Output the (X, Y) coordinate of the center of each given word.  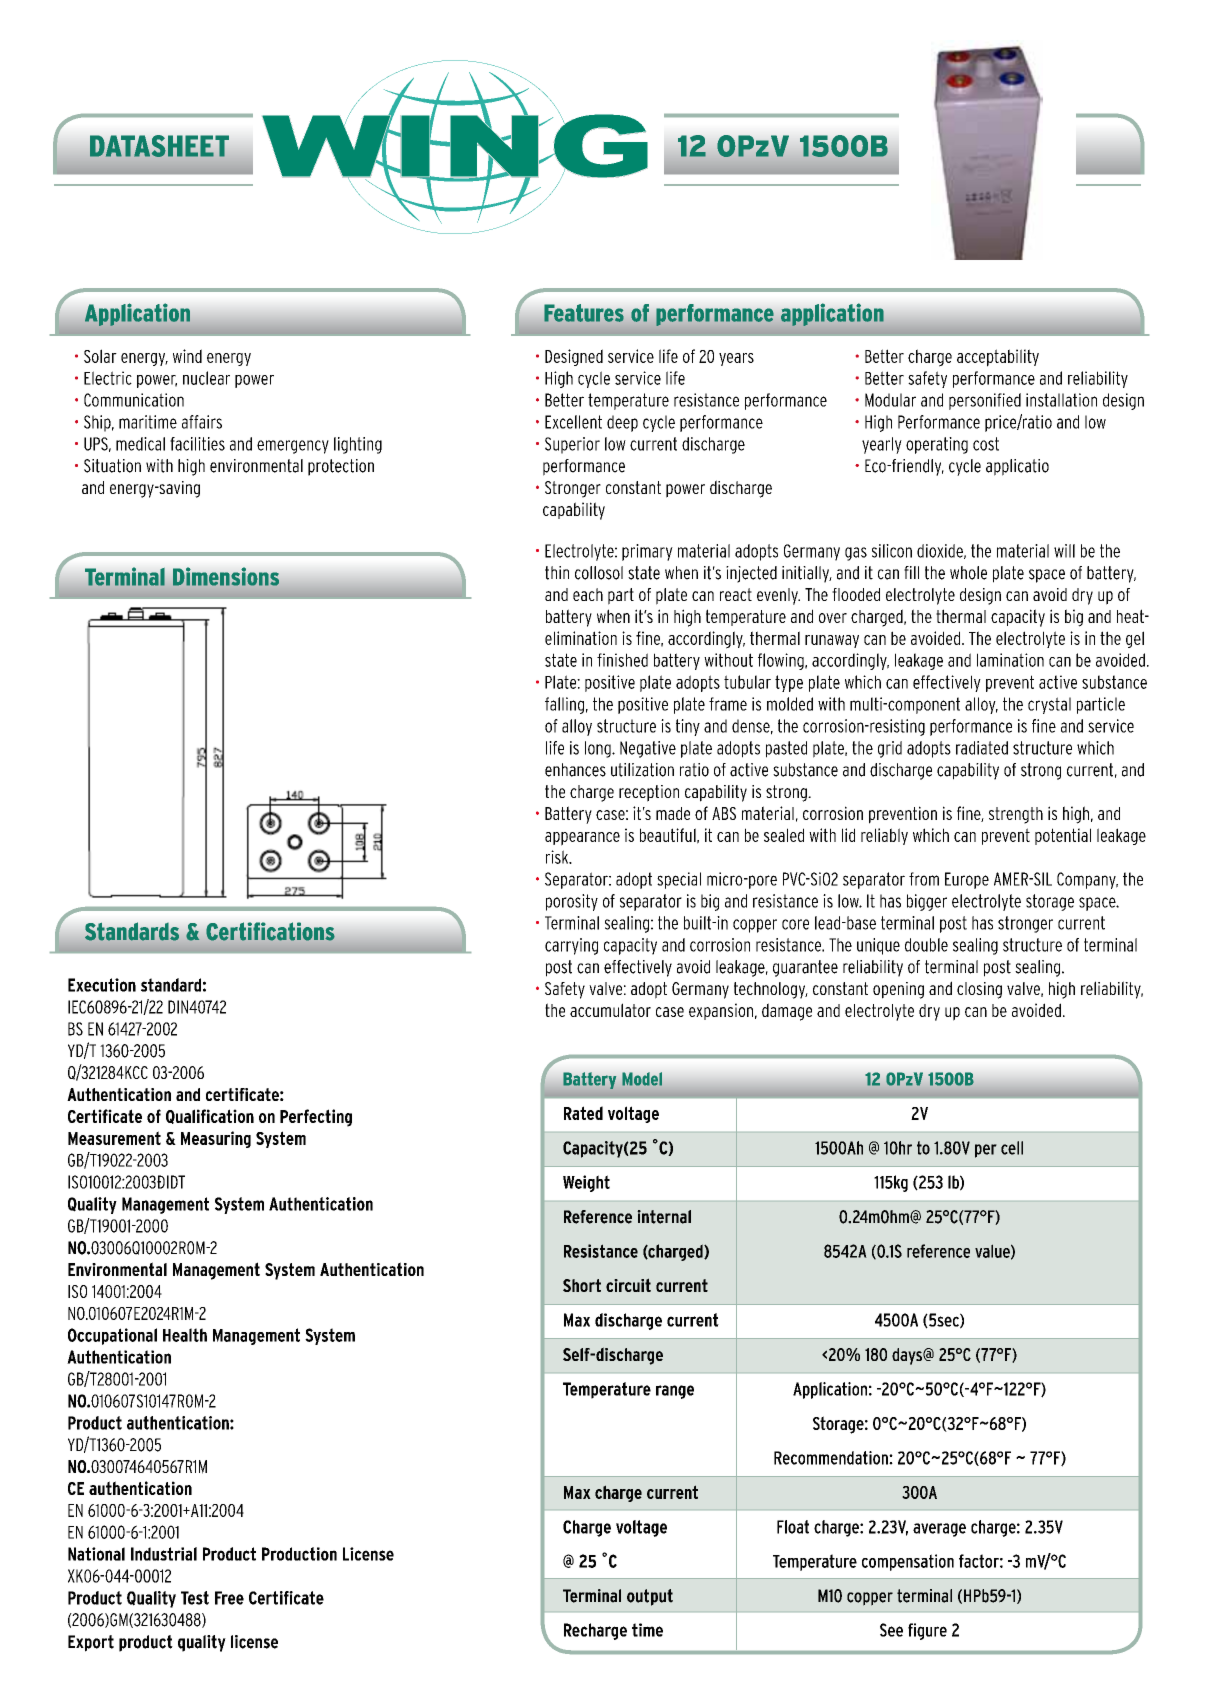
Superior (572, 445)
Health (185, 1335)
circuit (628, 1285)
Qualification (210, 1116)
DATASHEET (159, 146)
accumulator (610, 1010)
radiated (982, 748)
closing (979, 990)
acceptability (998, 358)
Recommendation (832, 1458)
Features (584, 313)
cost (986, 444)
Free (229, 1598)
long (599, 749)
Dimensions (226, 576)
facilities (197, 444)
